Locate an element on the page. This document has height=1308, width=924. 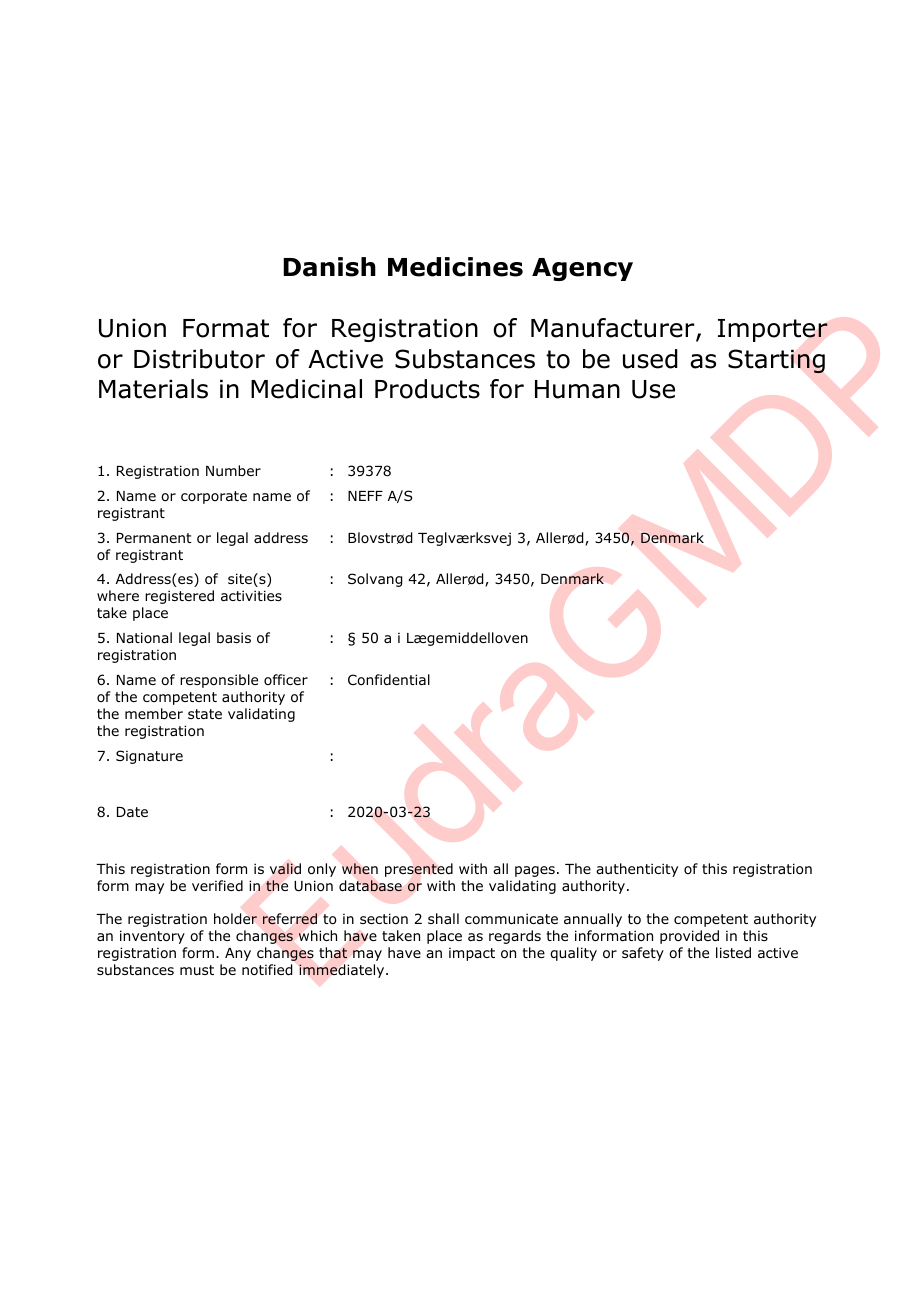
Distributor is located at coordinates (199, 359).
